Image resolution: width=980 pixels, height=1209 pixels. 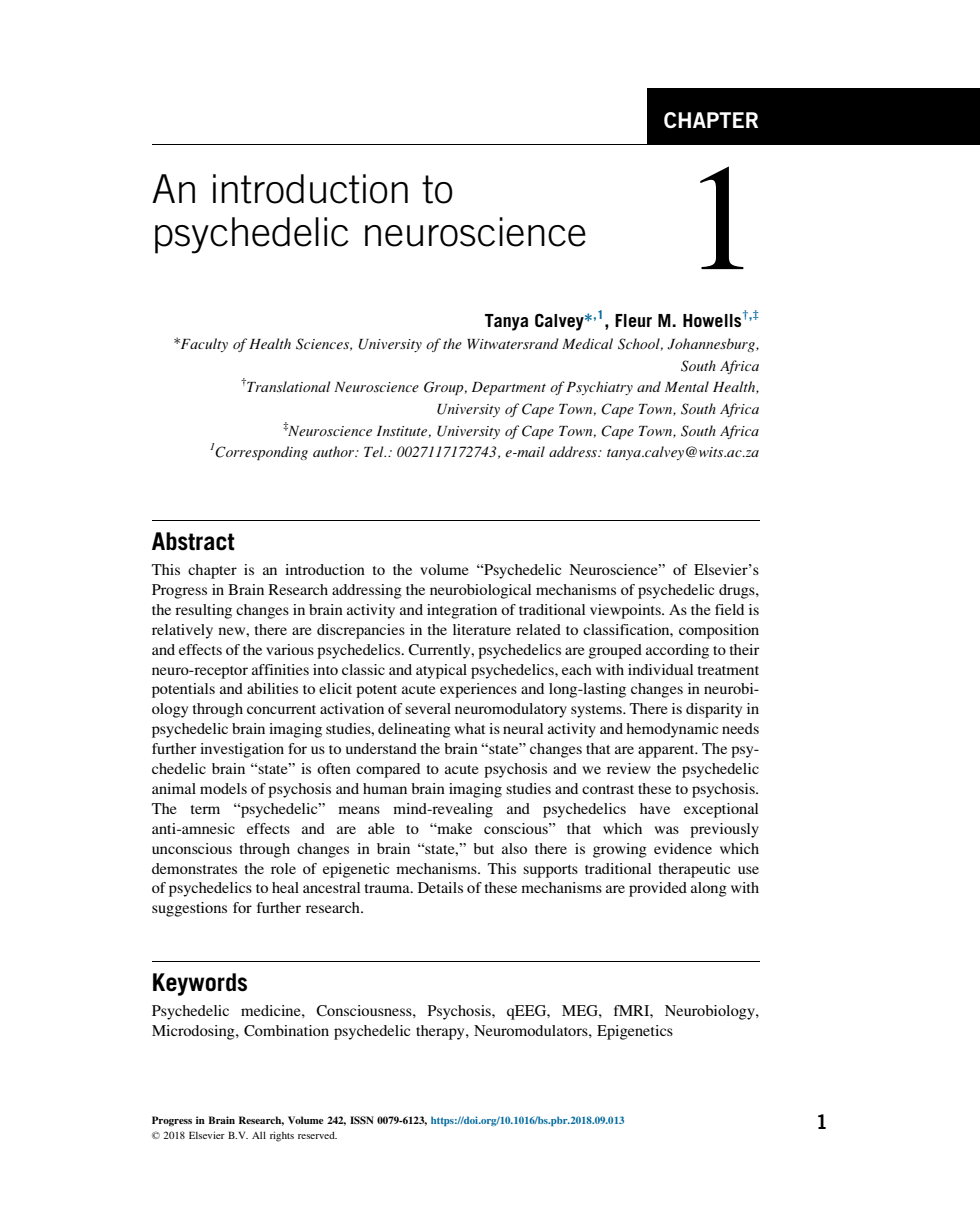 I want to click on Abstract, so click(x=193, y=541).
